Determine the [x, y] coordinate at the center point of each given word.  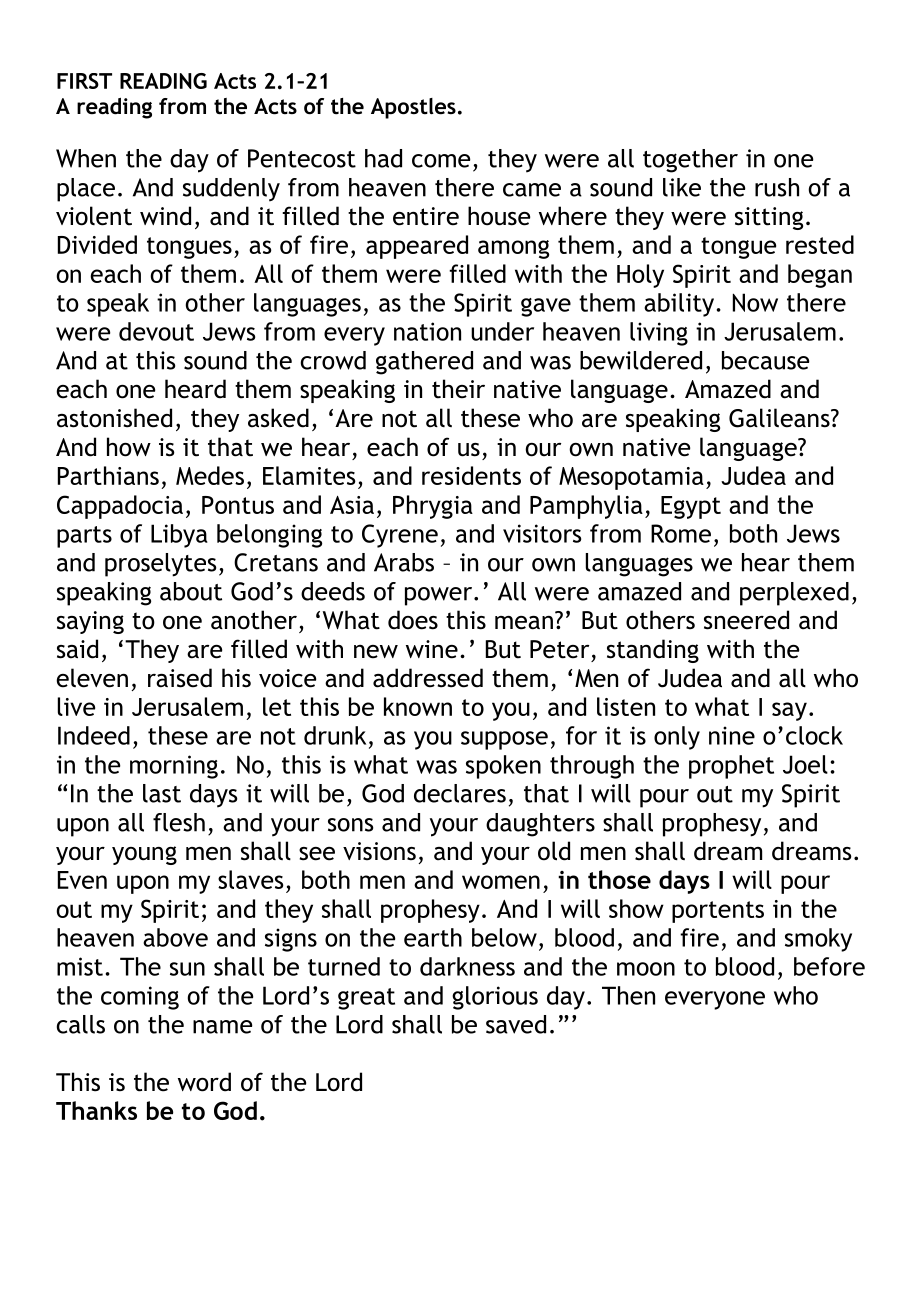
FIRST [84, 81]
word [204, 1082]
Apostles [413, 108]
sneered [746, 620]
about [191, 591]
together [690, 161]
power [440, 596]
